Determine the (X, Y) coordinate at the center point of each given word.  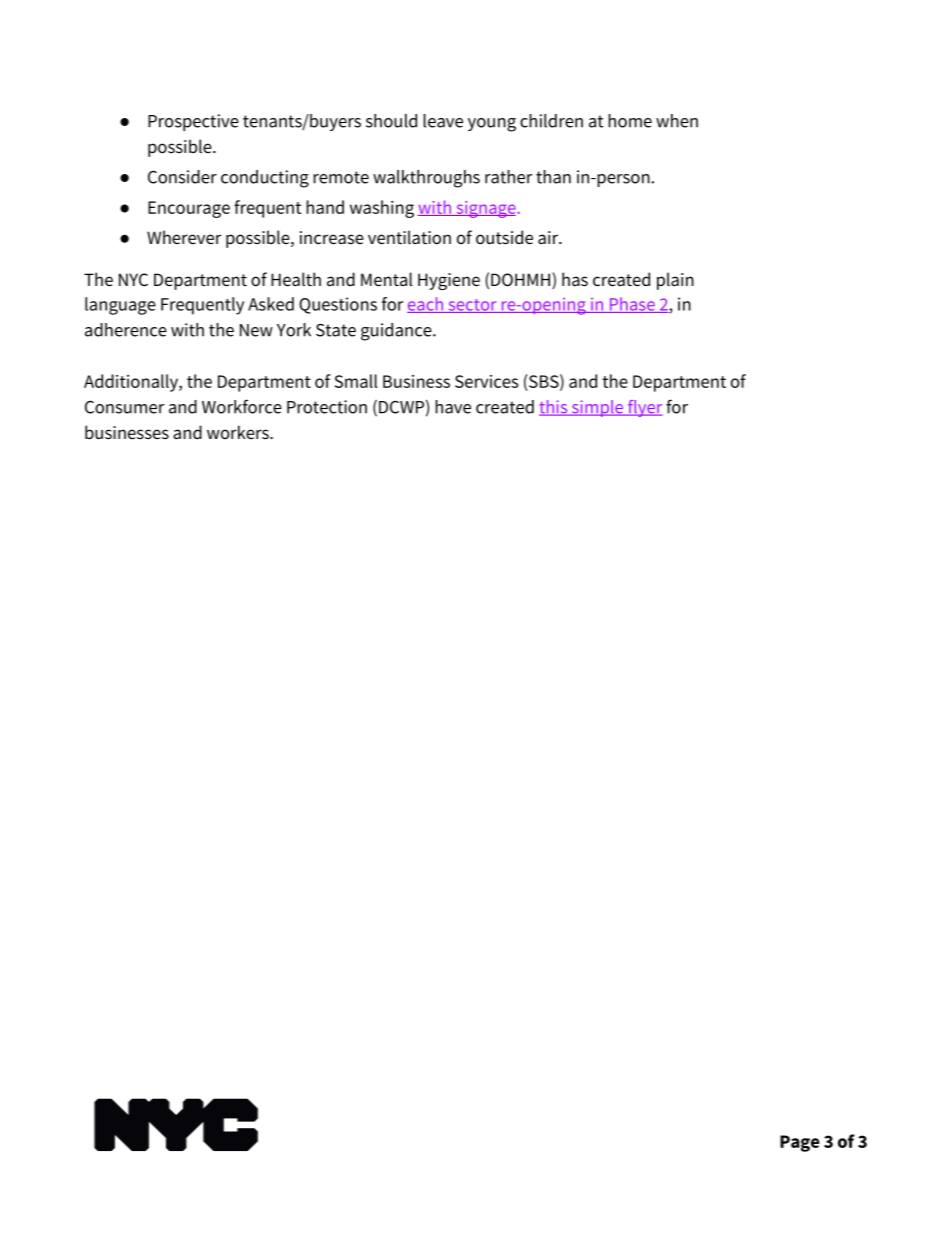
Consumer (124, 407)
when (677, 121)
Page (800, 1143)
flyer (644, 408)
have (453, 407)
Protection (327, 407)
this (554, 408)
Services (486, 381)
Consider (182, 177)
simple (598, 408)
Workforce (242, 406)
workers (239, 432)
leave (443, 121)
